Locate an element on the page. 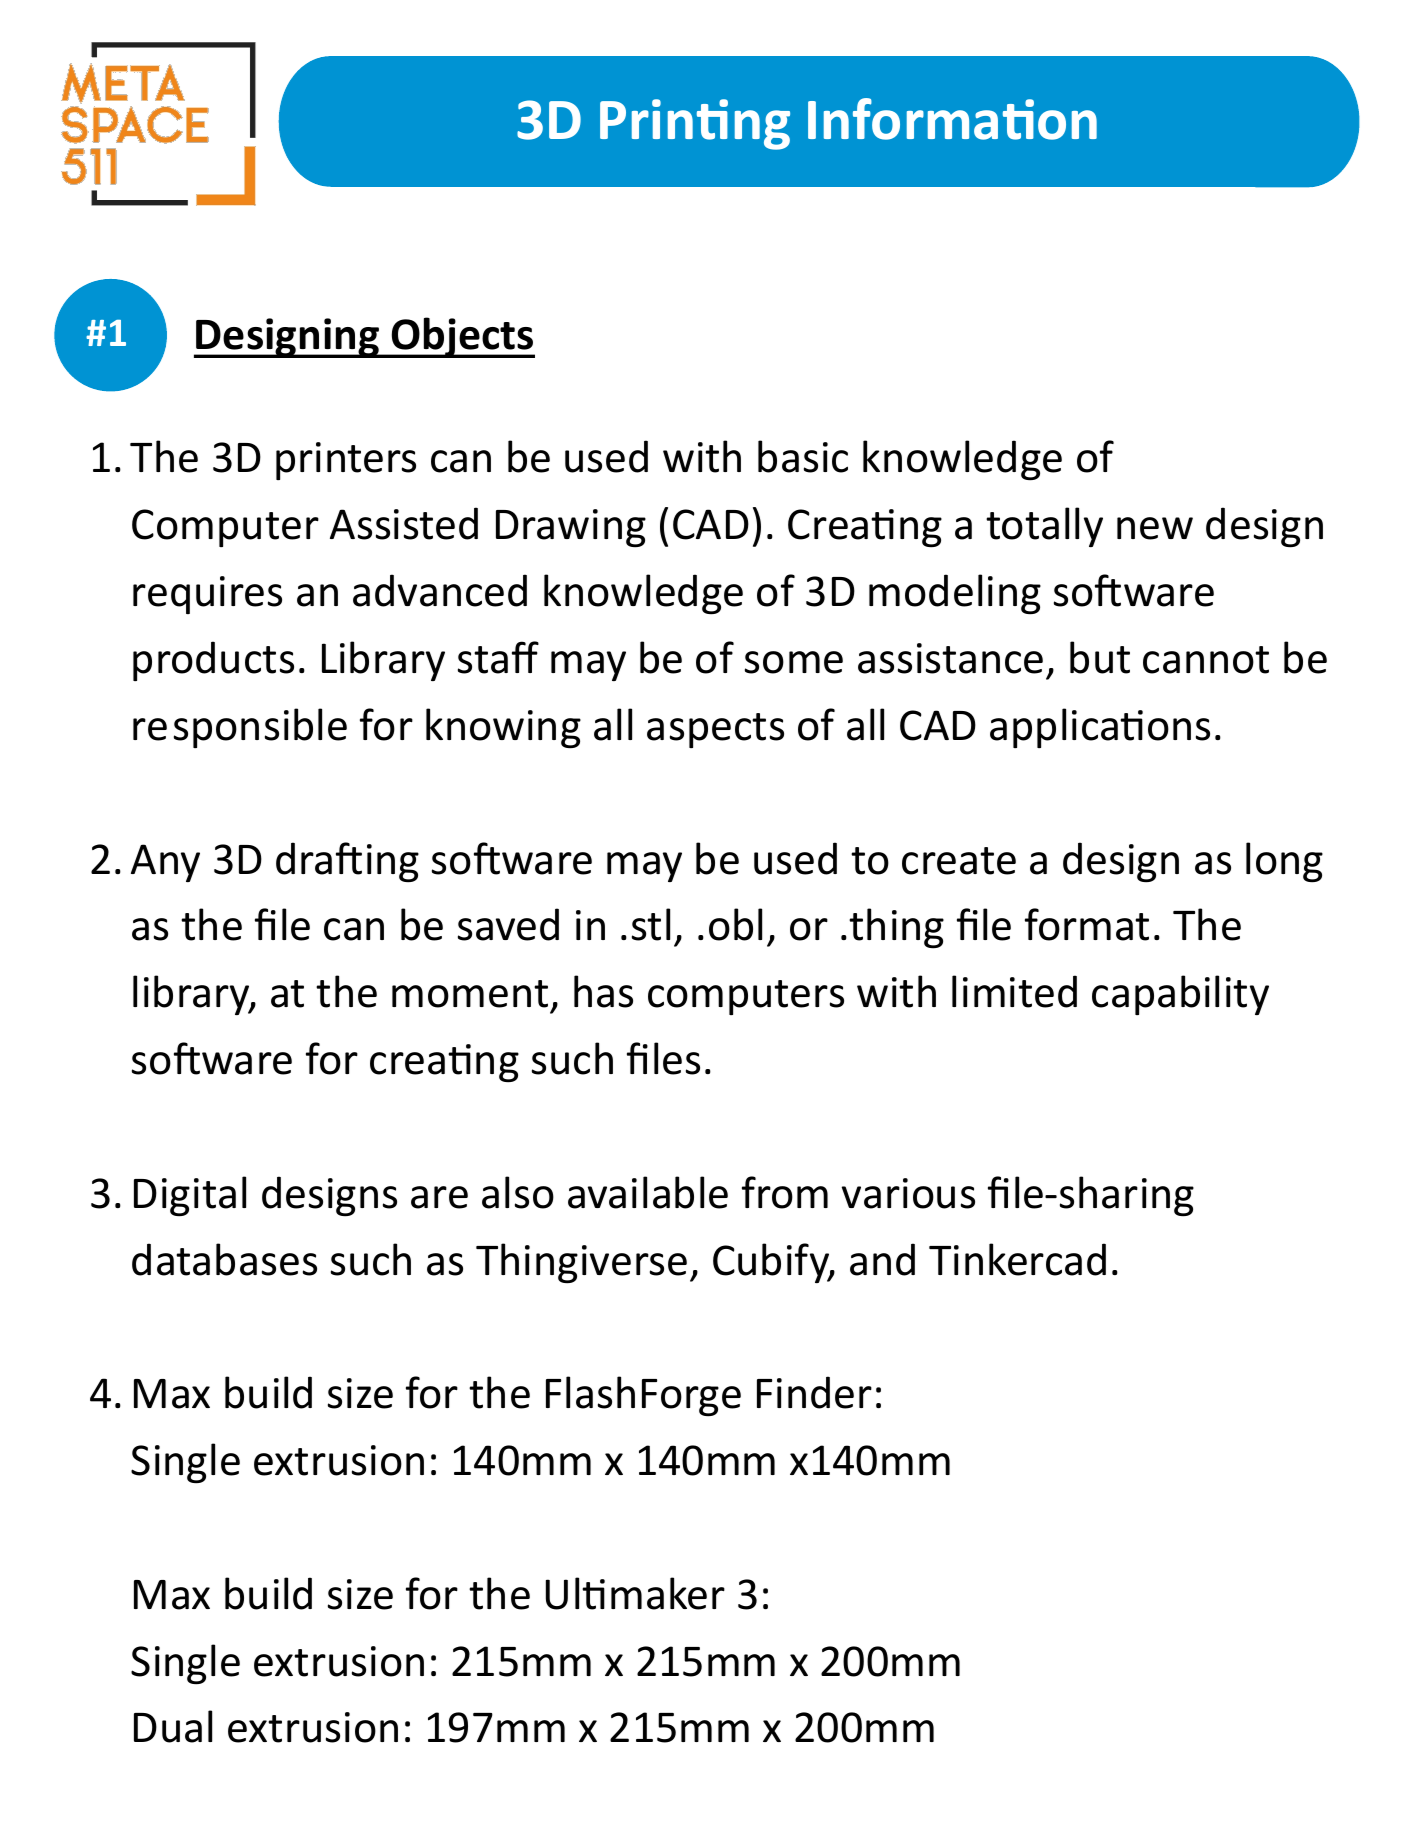  Objects is located at coordinates (462, 337).
